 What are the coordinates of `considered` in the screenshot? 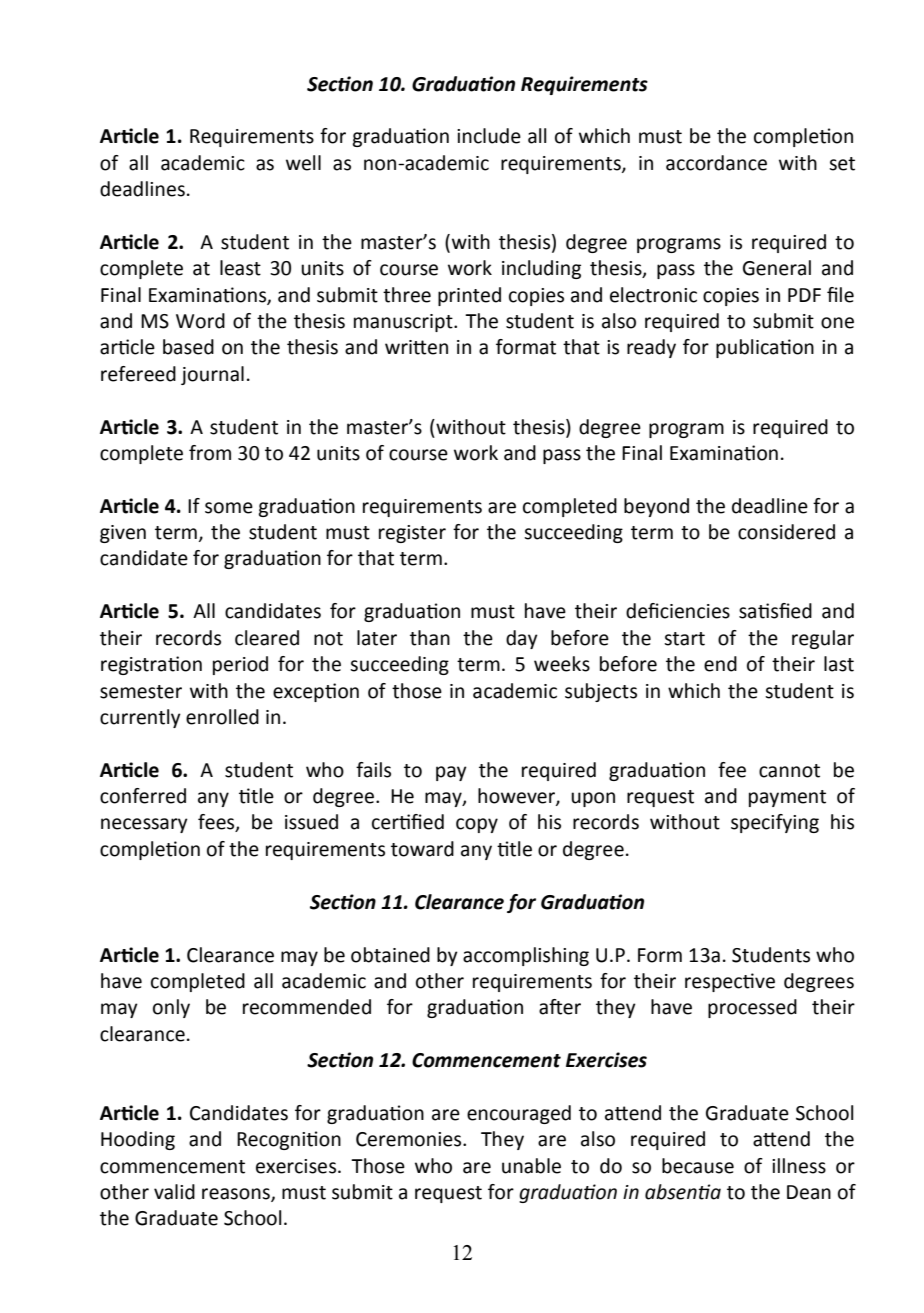 It's located at (786, 532).
